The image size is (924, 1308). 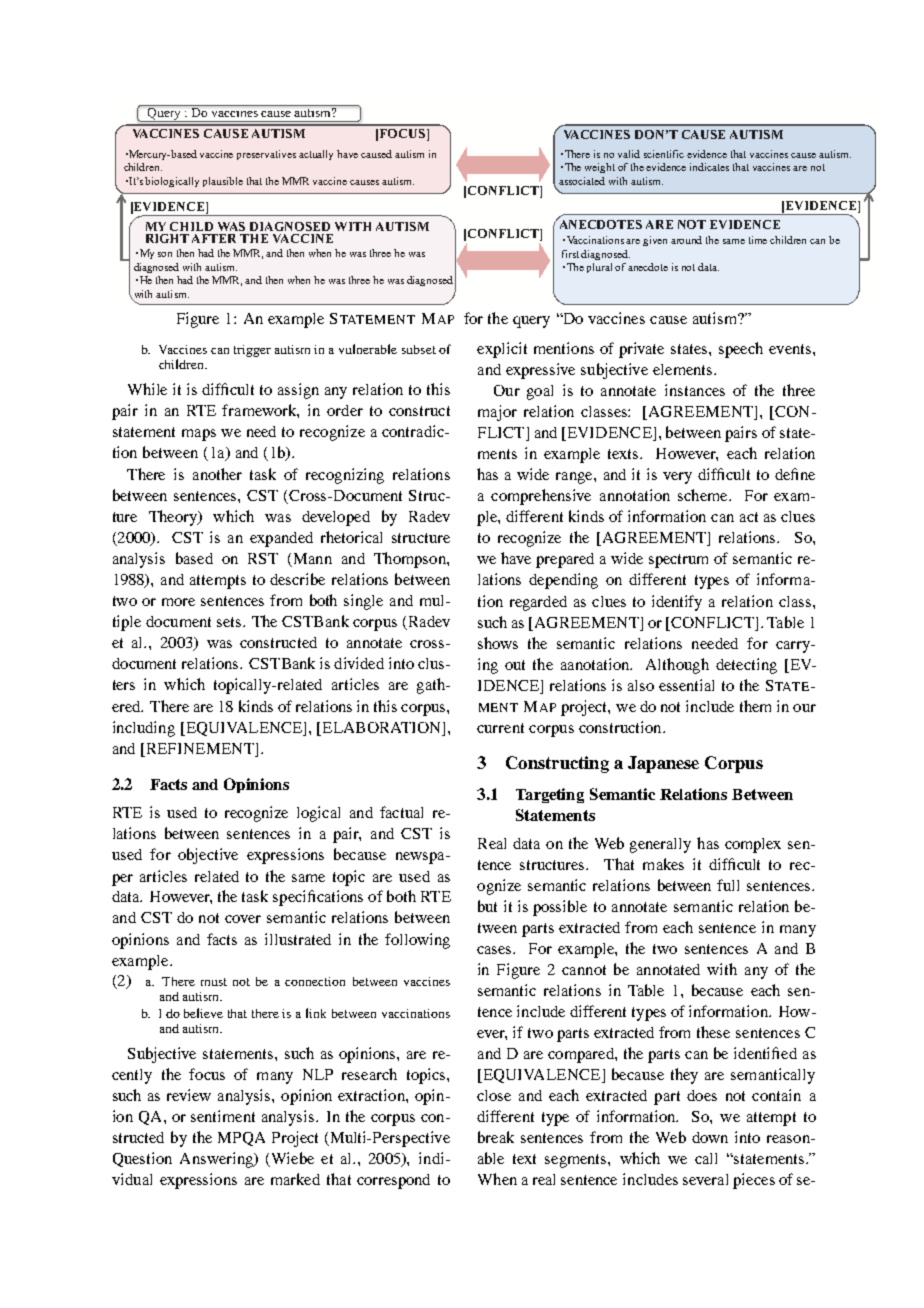 What do you see at coordinates (695, 390) in the screenshot?
I see `instances` at bounding box center [695, 390].
